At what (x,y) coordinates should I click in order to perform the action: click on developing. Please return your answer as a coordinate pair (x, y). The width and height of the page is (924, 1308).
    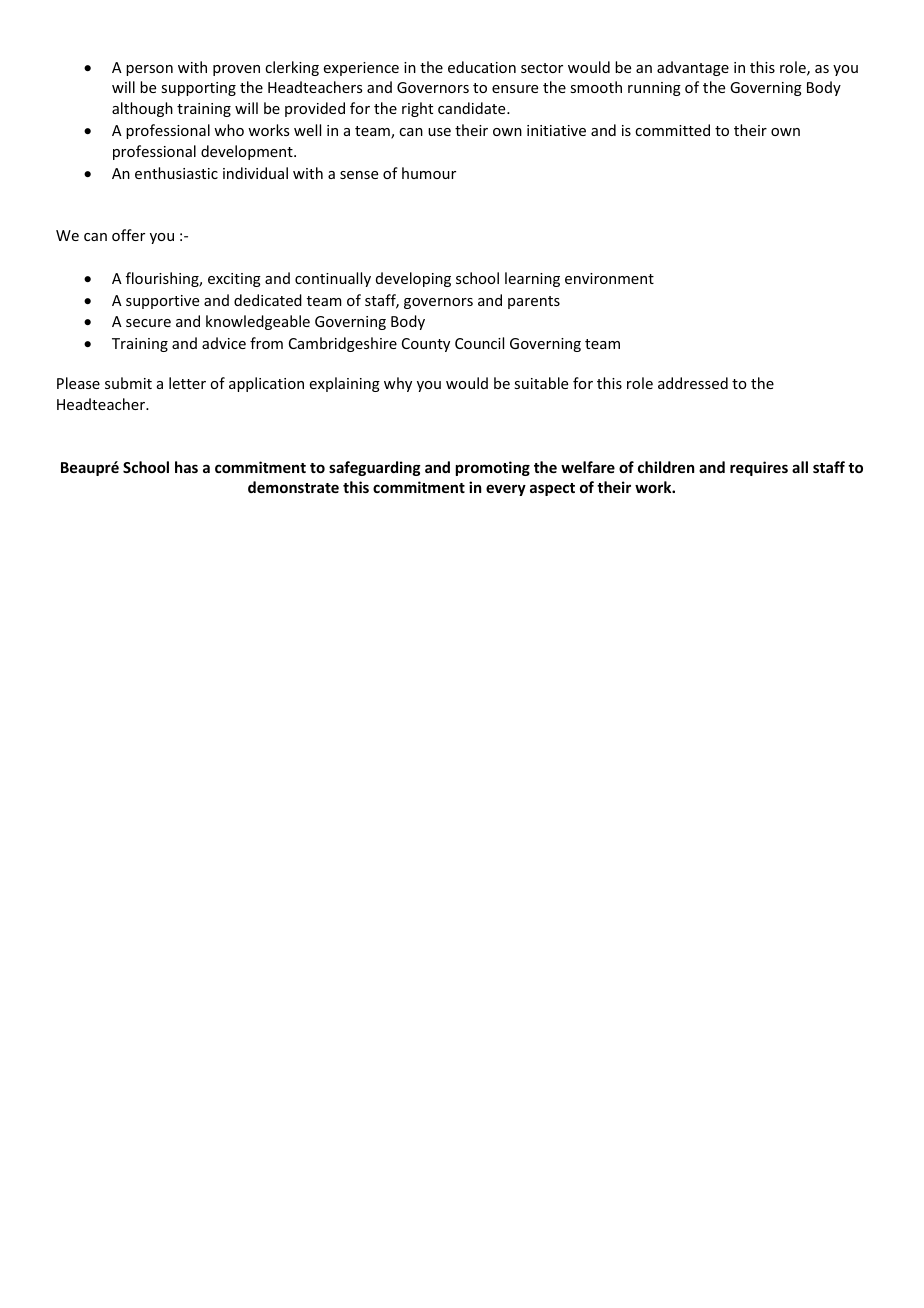
    Looking at the image, I should click on (413, 279).
